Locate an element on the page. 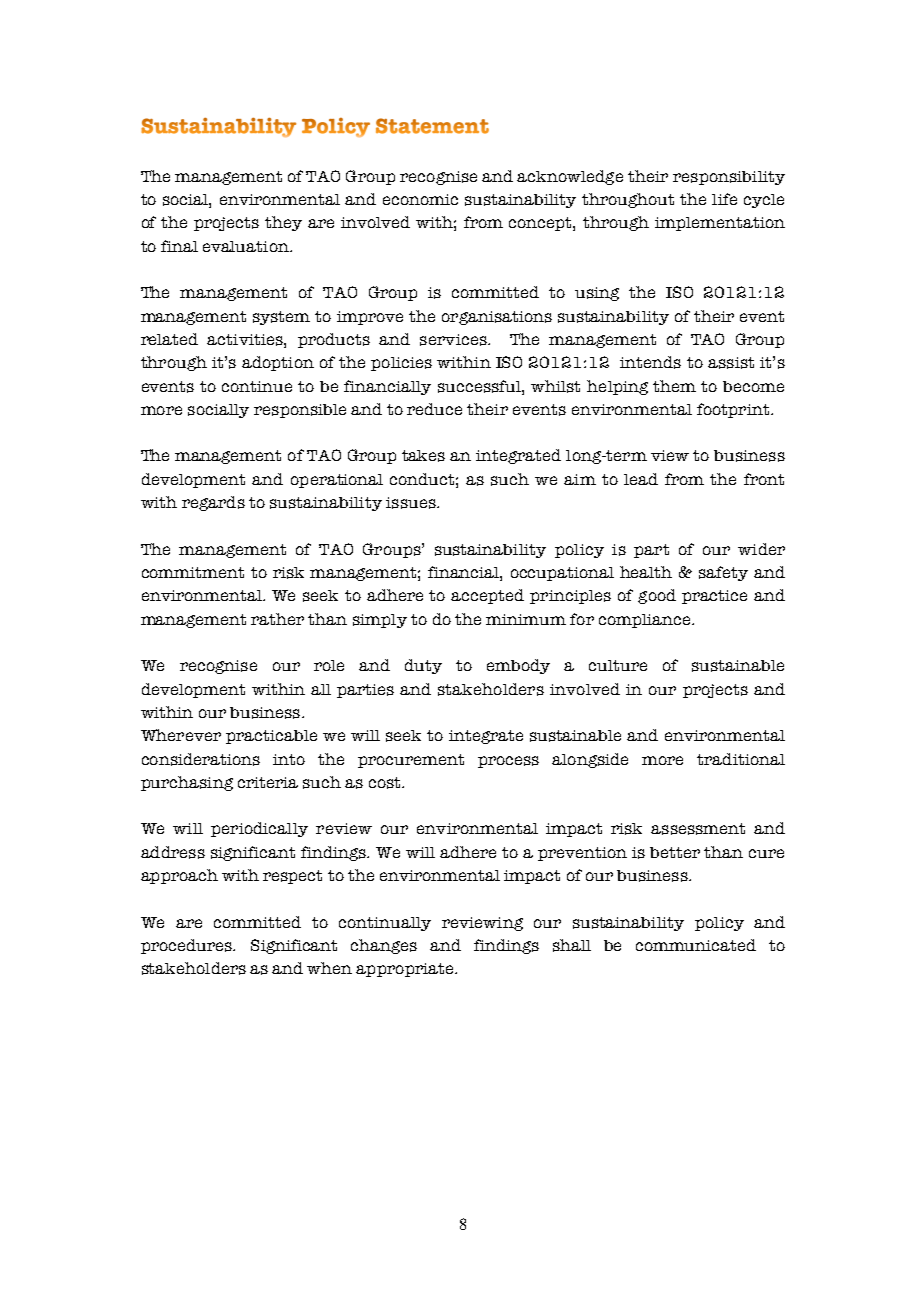 The image size is (924, 1308). procedures is located at coordinates (188, 946).
